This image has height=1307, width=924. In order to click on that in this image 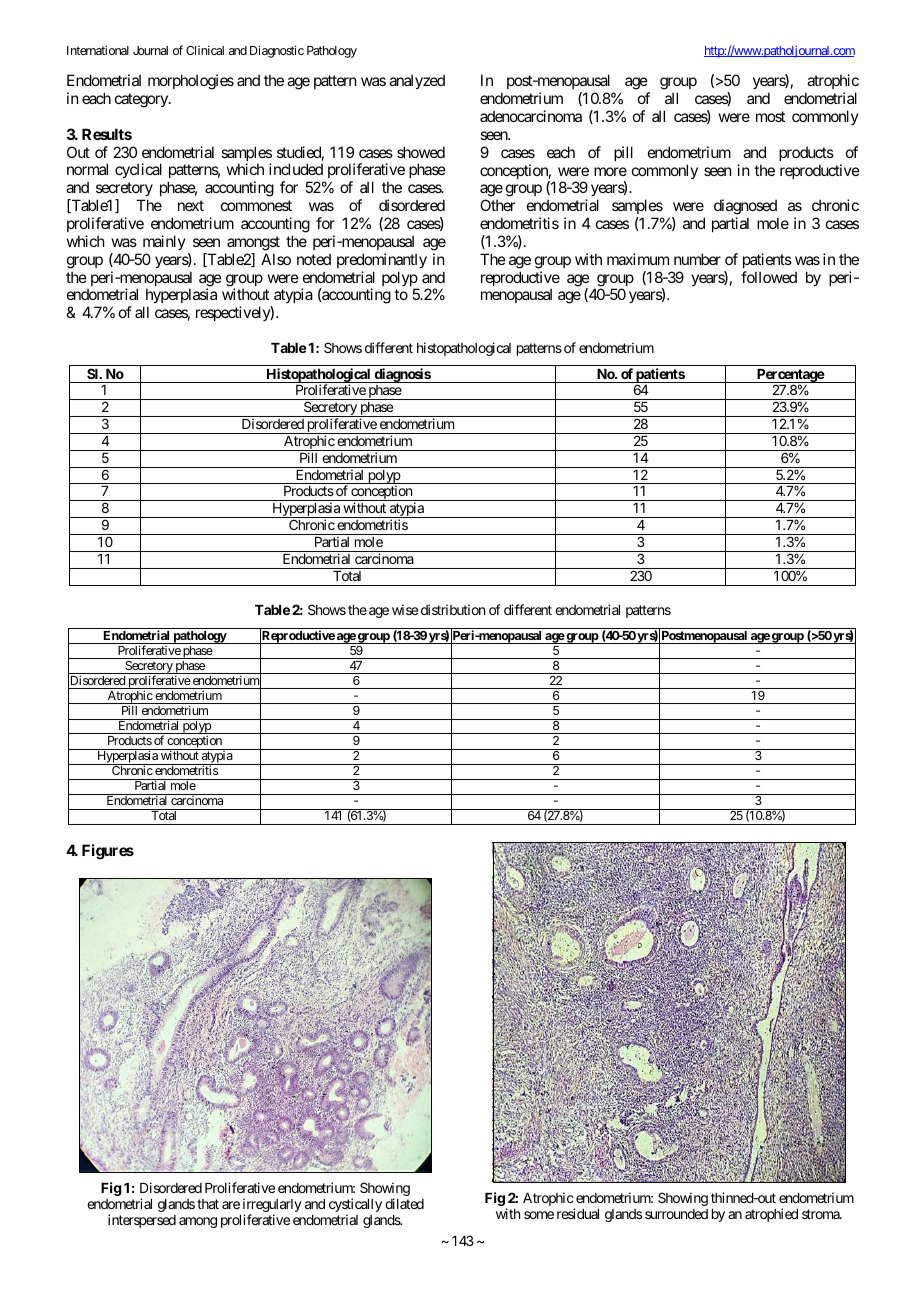, I will do `click(208, 1204)`.
